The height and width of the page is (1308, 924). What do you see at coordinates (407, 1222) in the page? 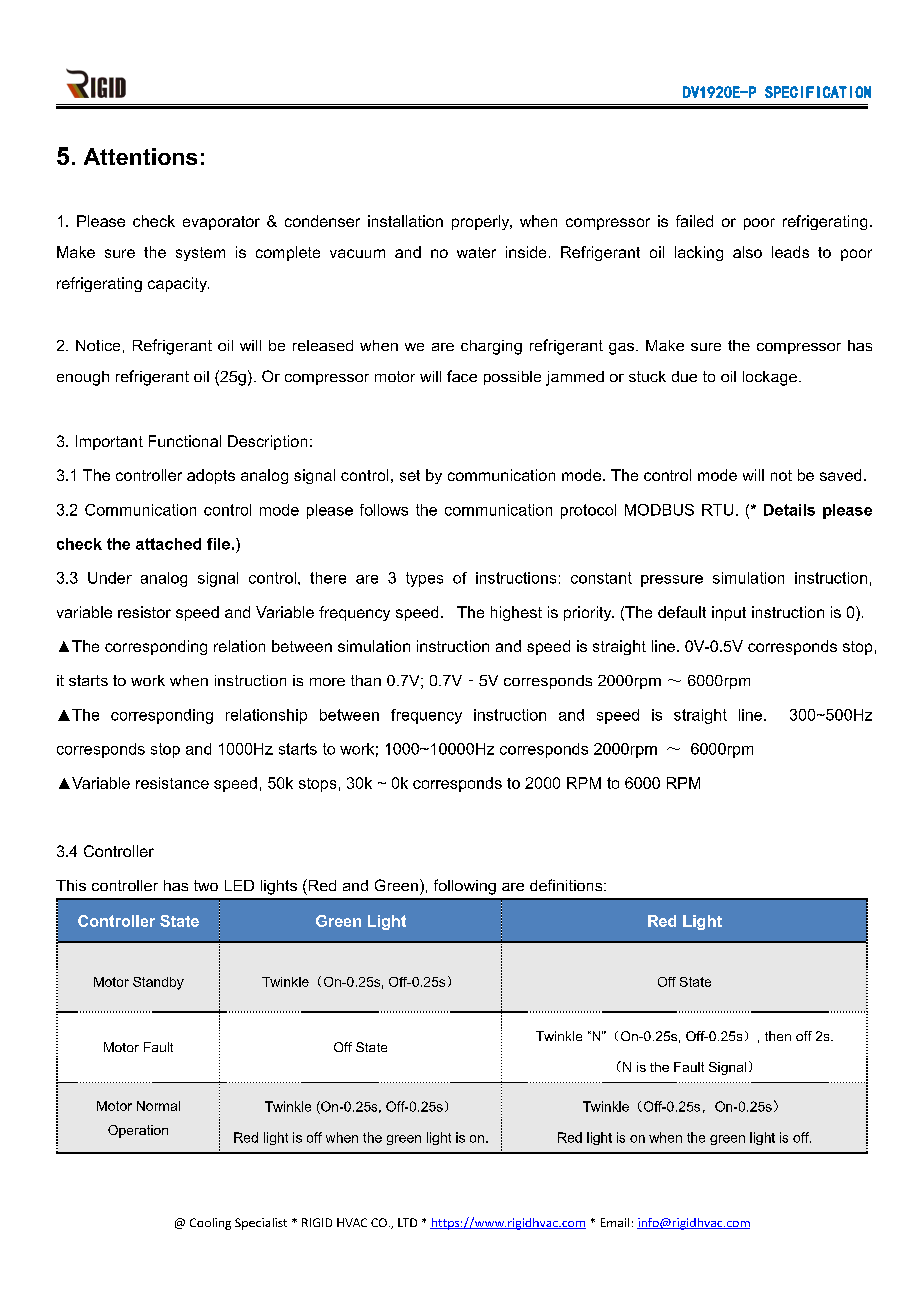
I see `LTD` at bounding box center [407, 1222].
